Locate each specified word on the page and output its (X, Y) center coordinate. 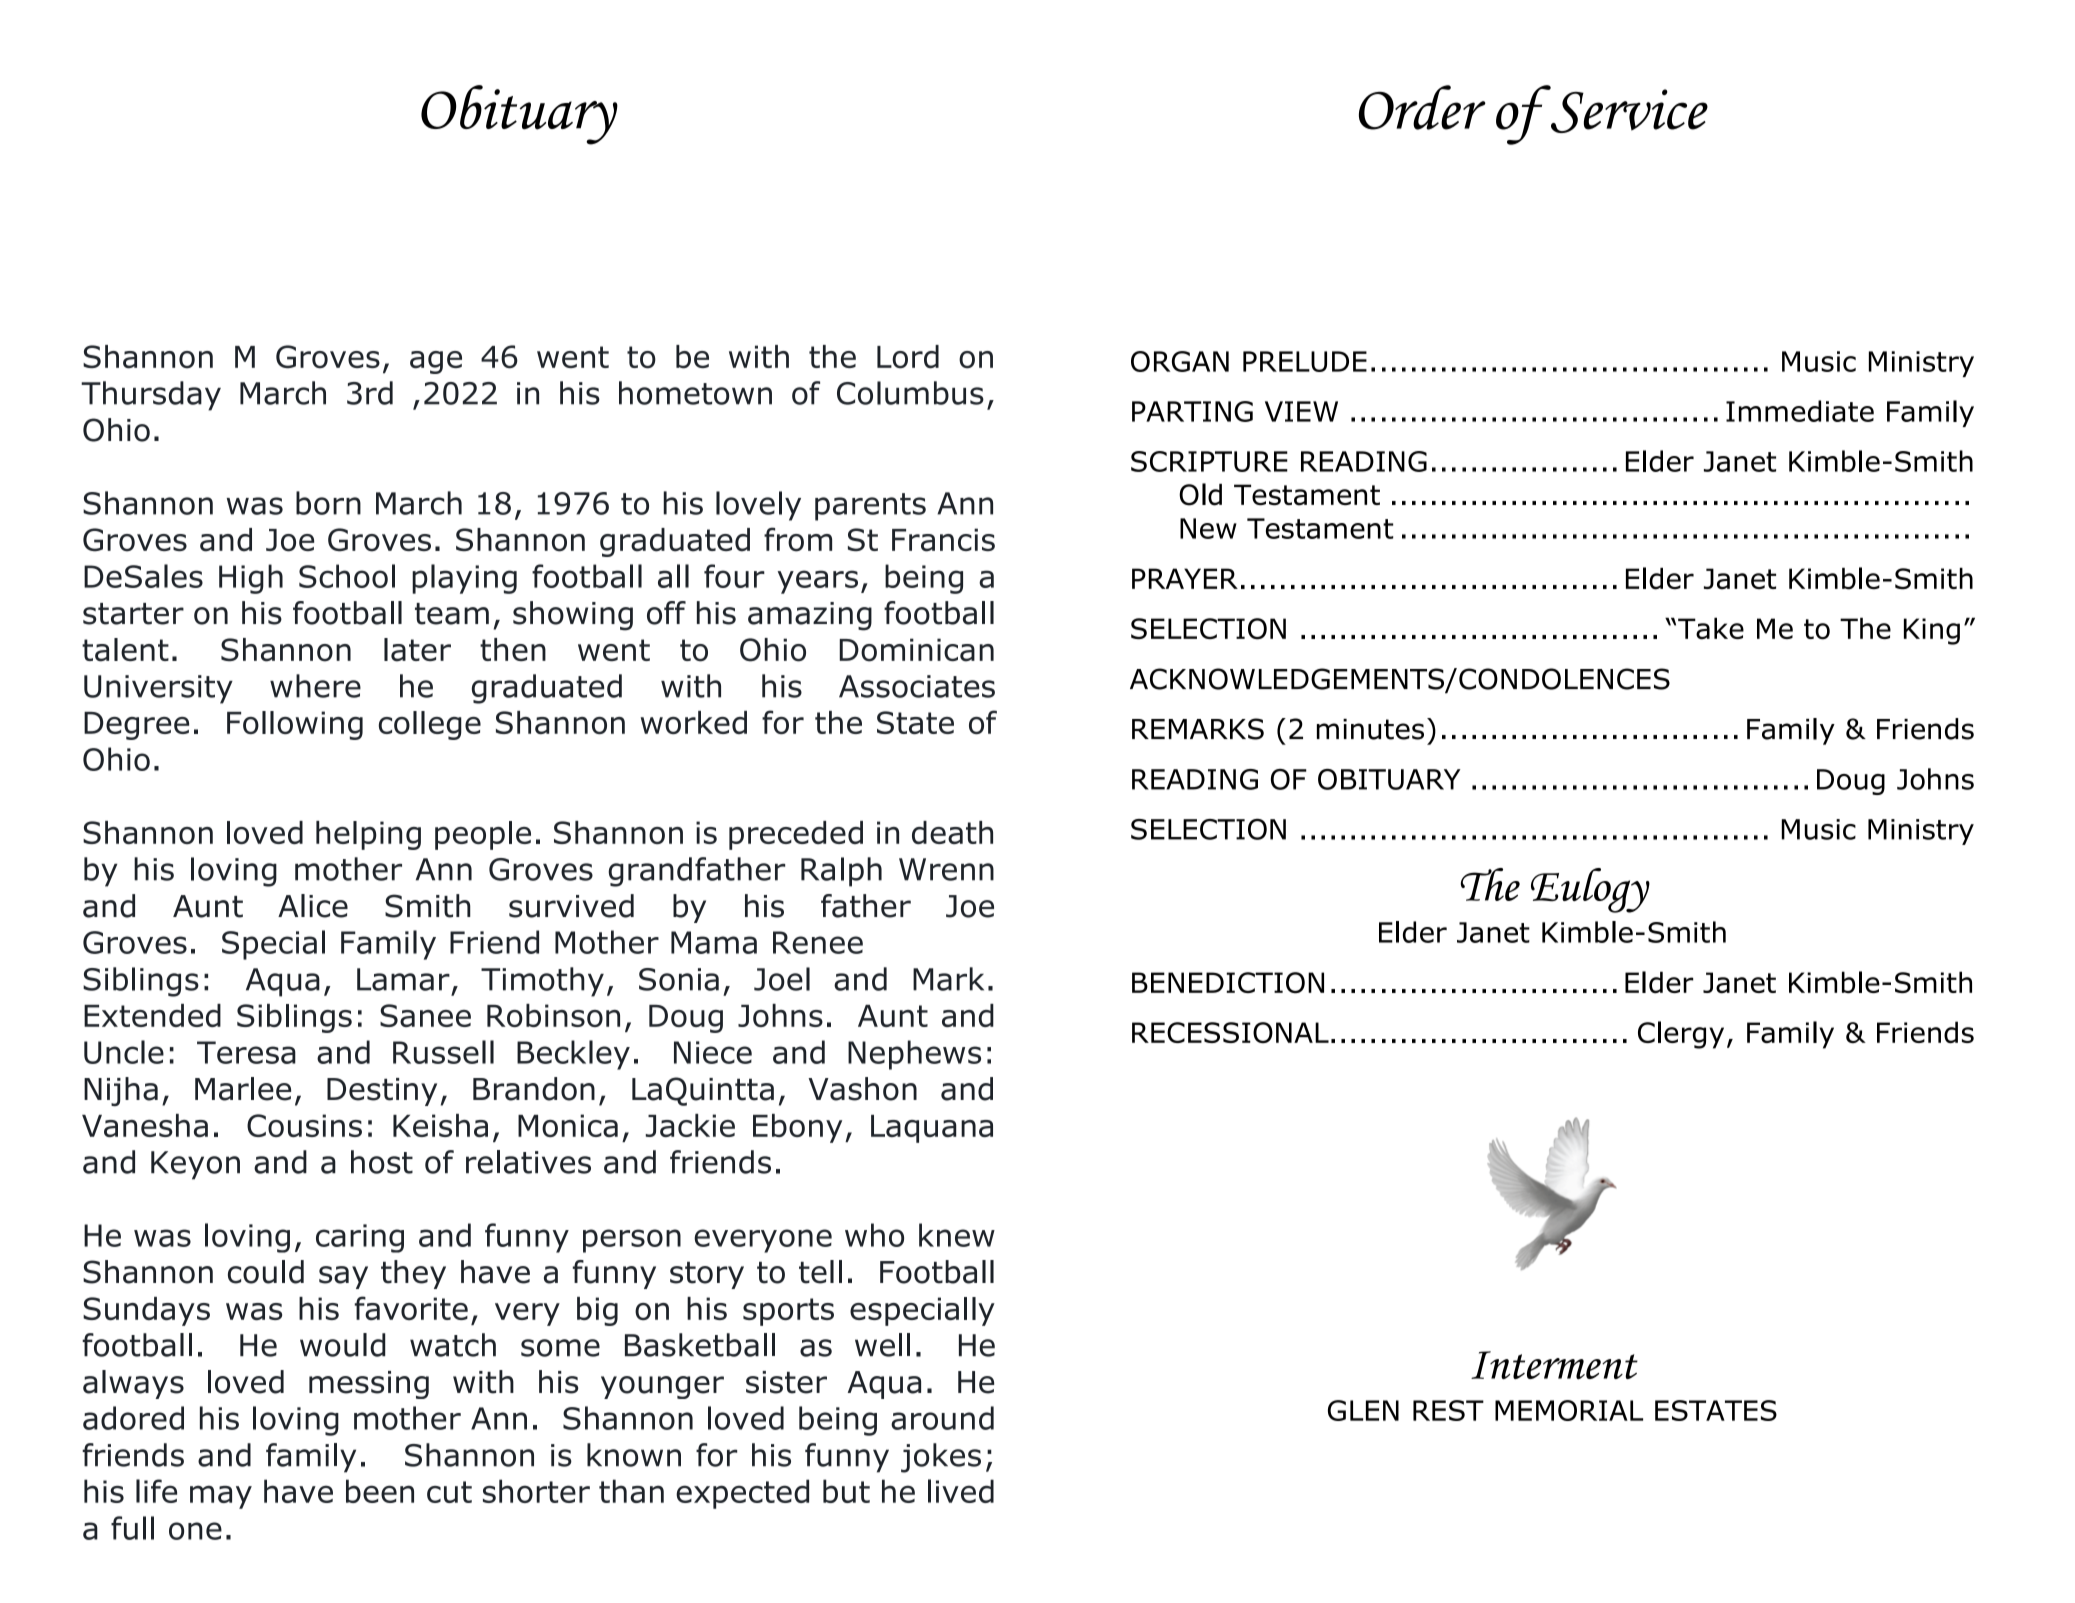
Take (1711, 628)
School (347, 576)
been (380, 1491)
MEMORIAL (1569, 1410)
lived (961, 1491)
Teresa (246, 1052)
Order (1422, 107)
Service (1628, 110)
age (436, 362)
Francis (943, 540)
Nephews (914, 1055)
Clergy (1681, 1035)
